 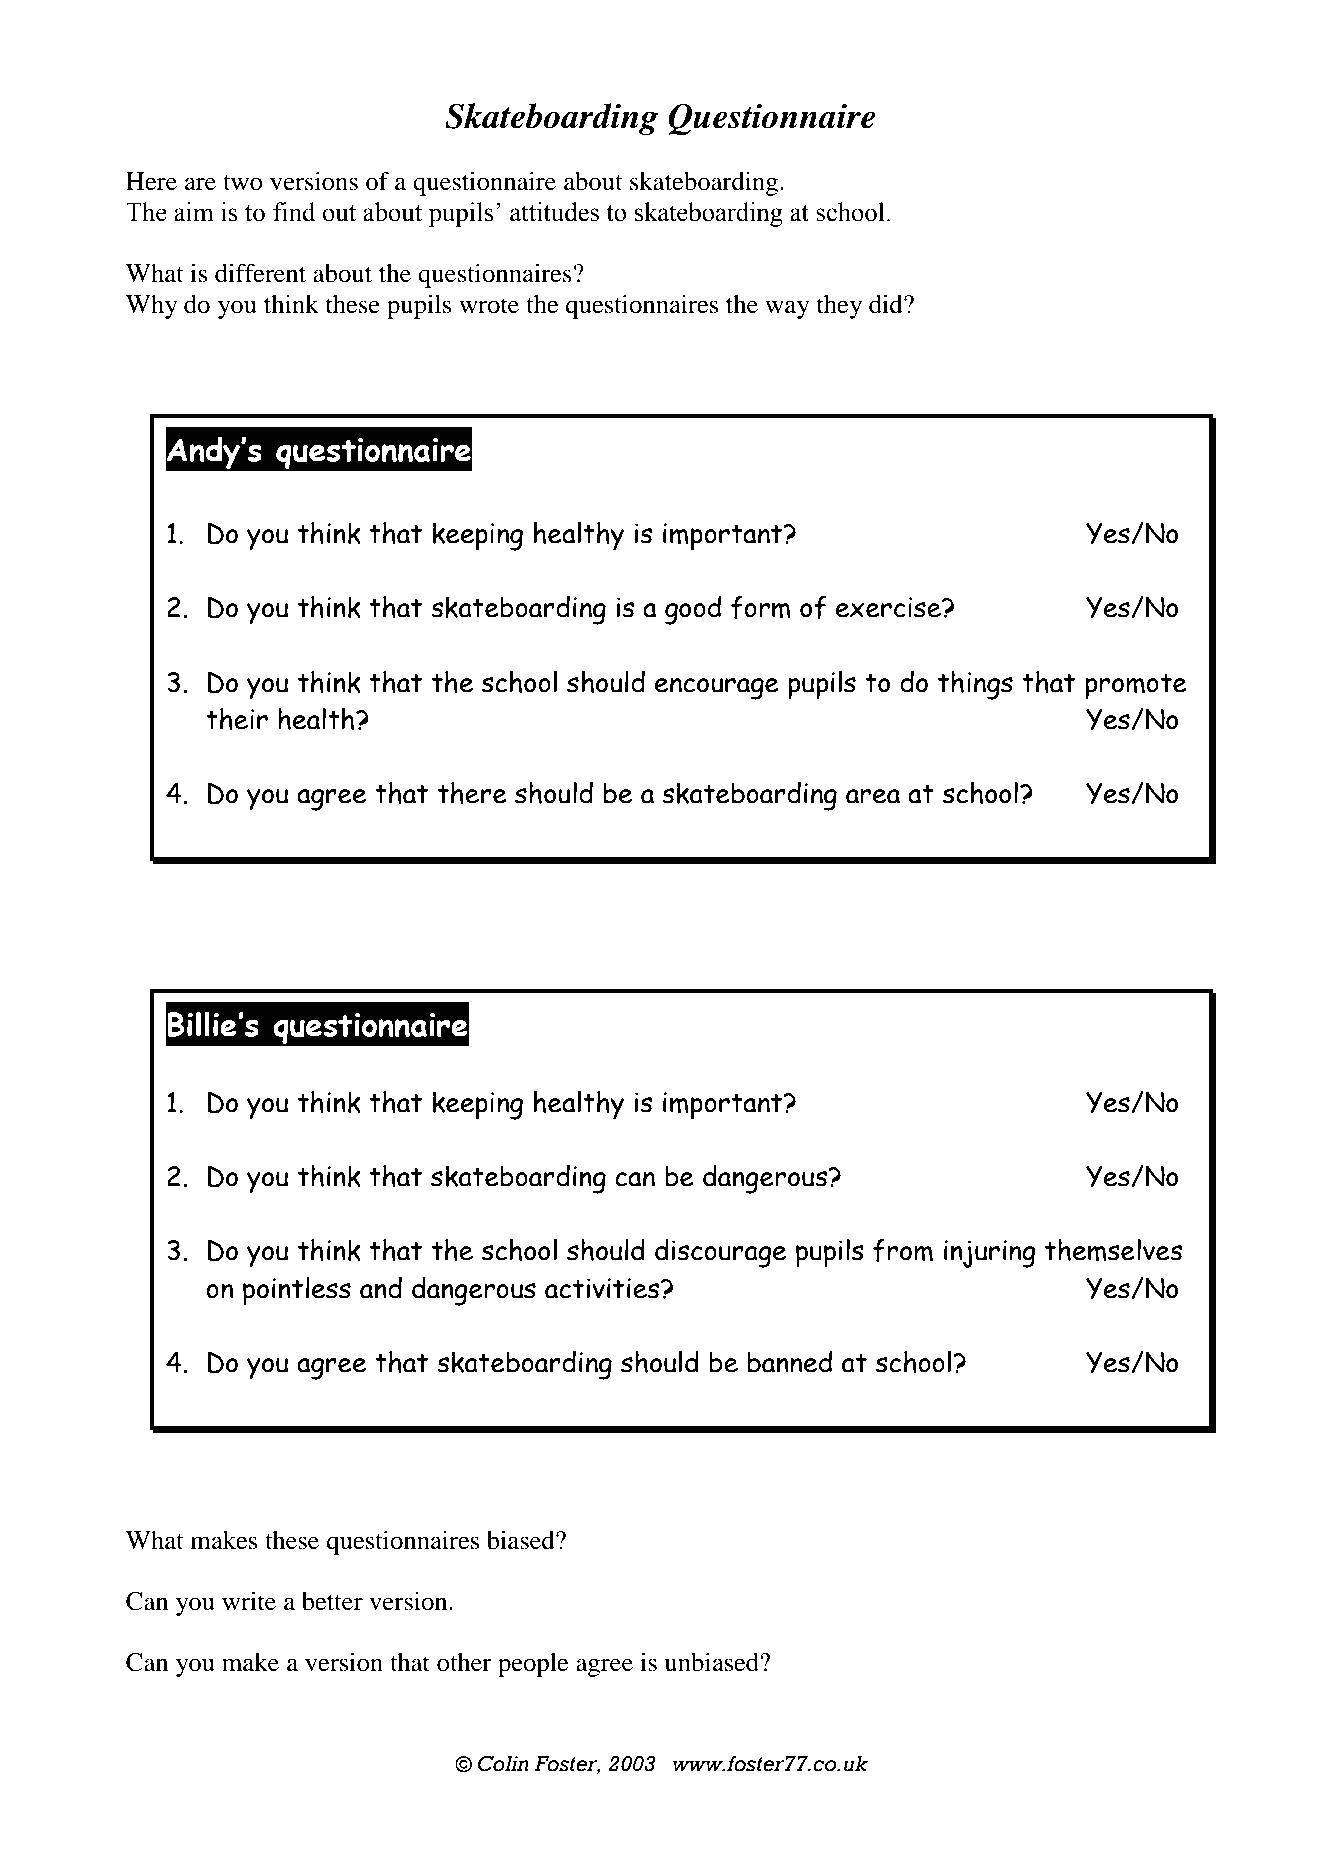 What do you see at coordinates (887, 304) in the screenshot?
I see `did` at bounding box center [887, 304].
